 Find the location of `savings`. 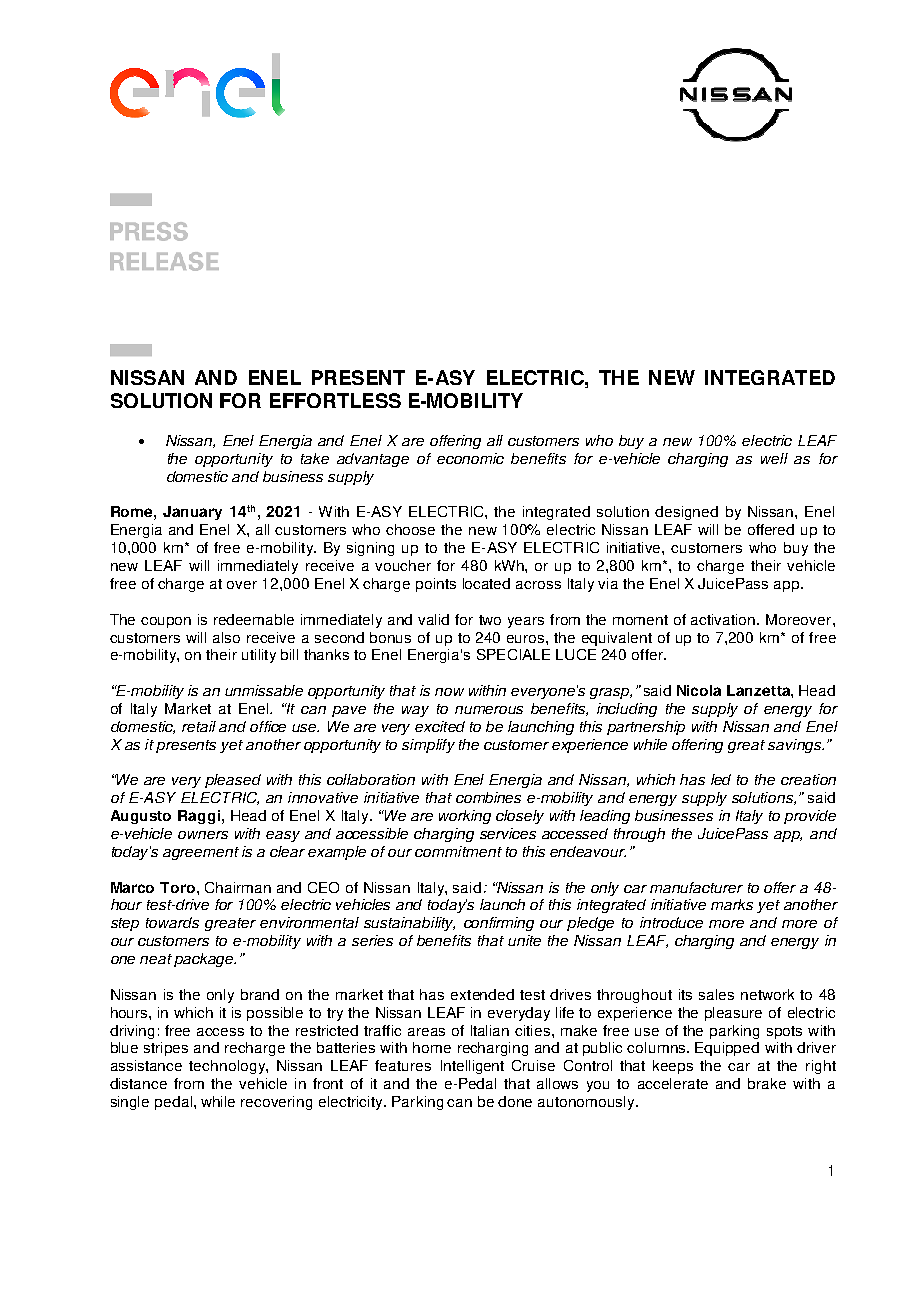

savings is located at coordinates (795, 746).
